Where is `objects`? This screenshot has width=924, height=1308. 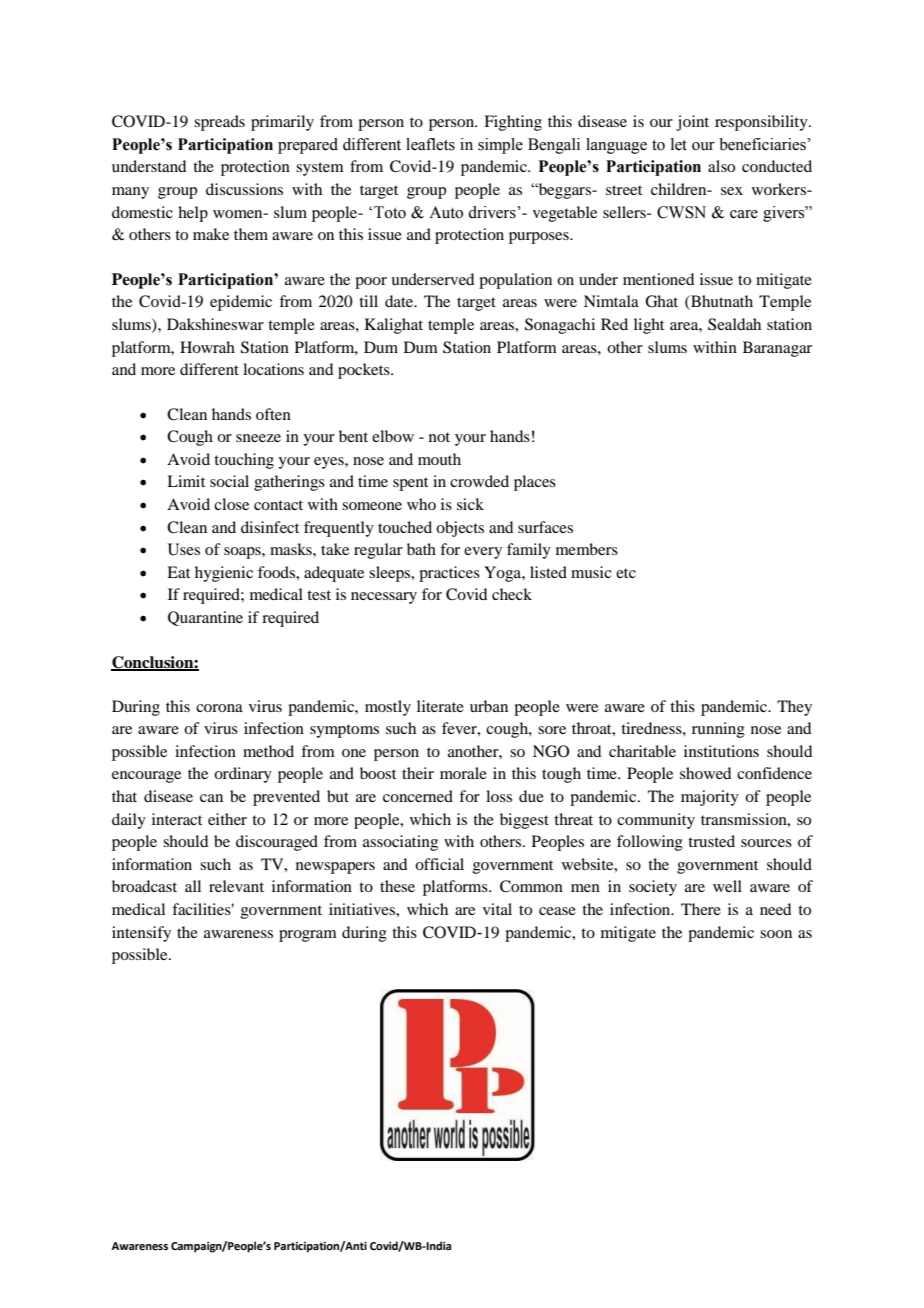
objects is located at coordinates (460, 529).
